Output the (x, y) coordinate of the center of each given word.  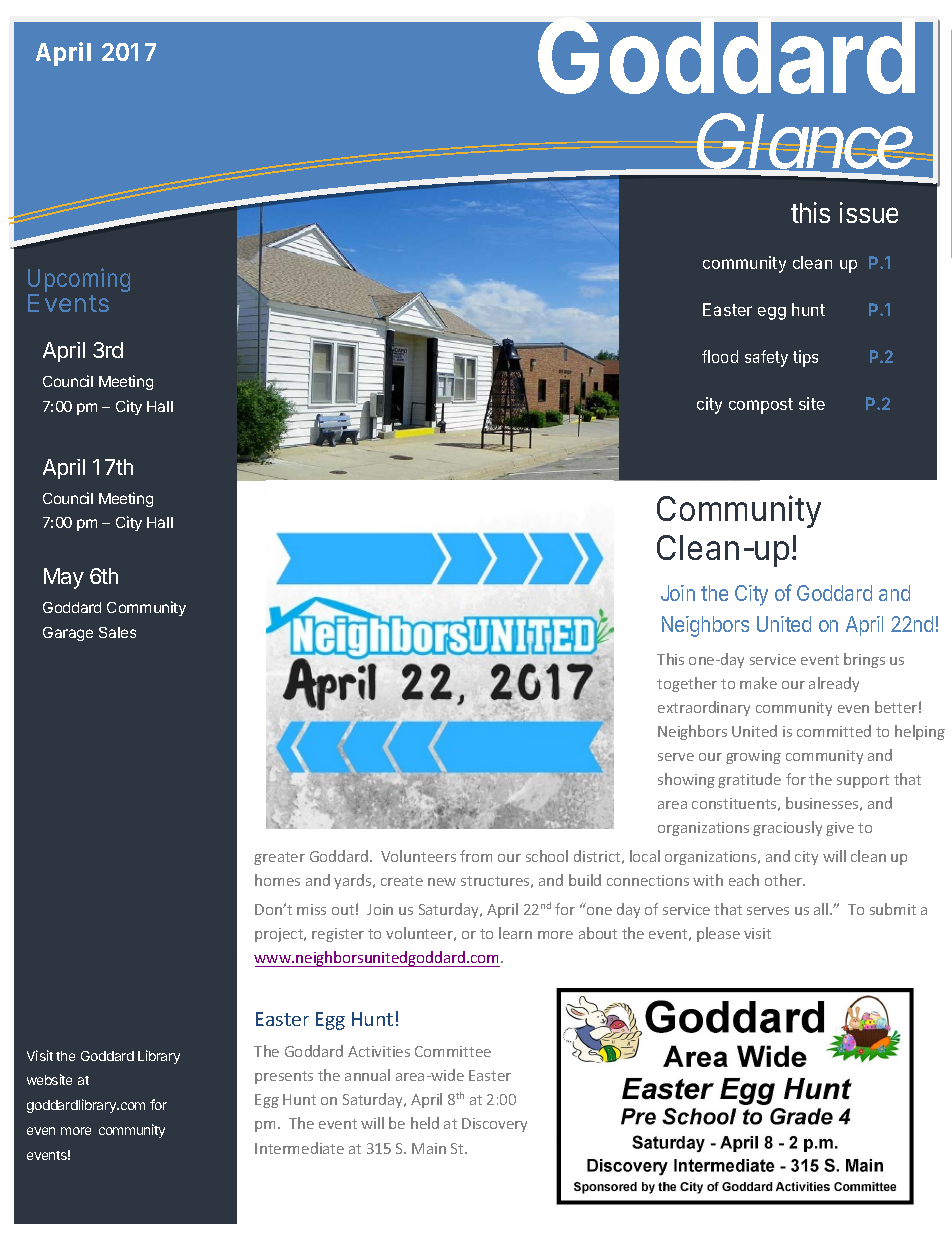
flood (720, 356)
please (718, 934)
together (687, 684)
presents (284, 1077)
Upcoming (79, 282)
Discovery (494, 1125)
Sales (117, 632)
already (834, 684)
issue (869, 212)
